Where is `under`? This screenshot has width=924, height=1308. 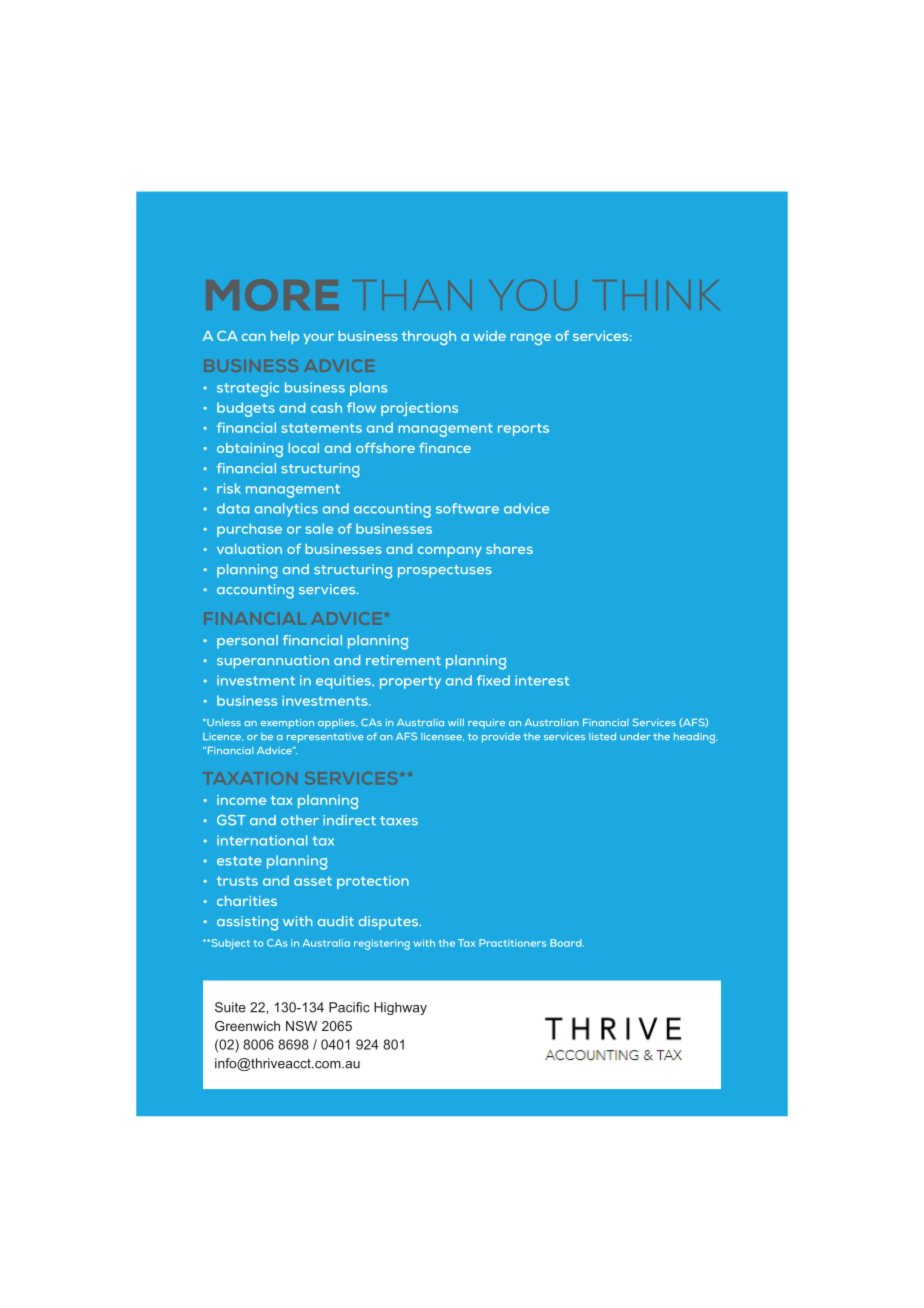
under is located at coordinates (635, 736).
